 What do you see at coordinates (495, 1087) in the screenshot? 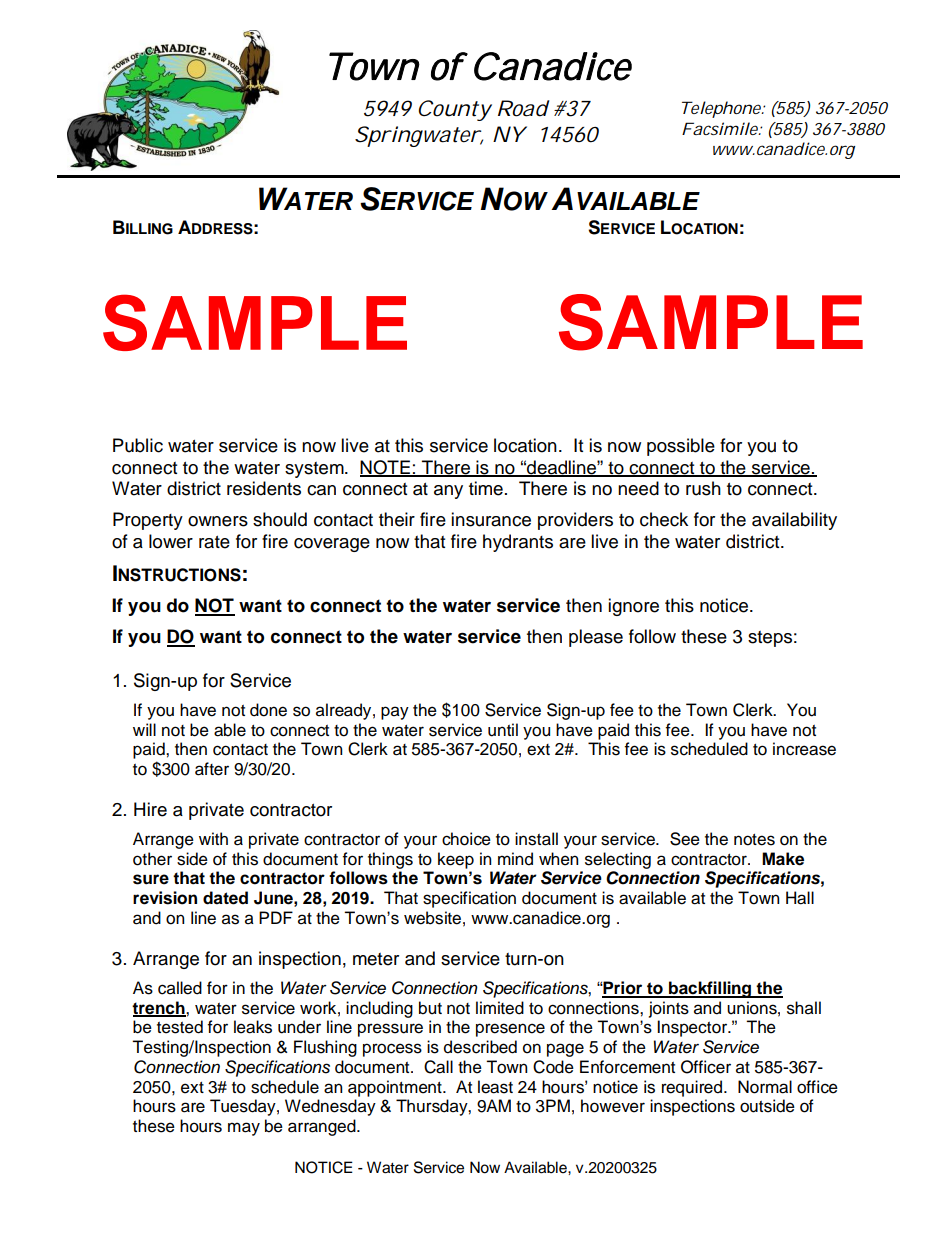
I see `least` at bounding box center [495, 1087].
